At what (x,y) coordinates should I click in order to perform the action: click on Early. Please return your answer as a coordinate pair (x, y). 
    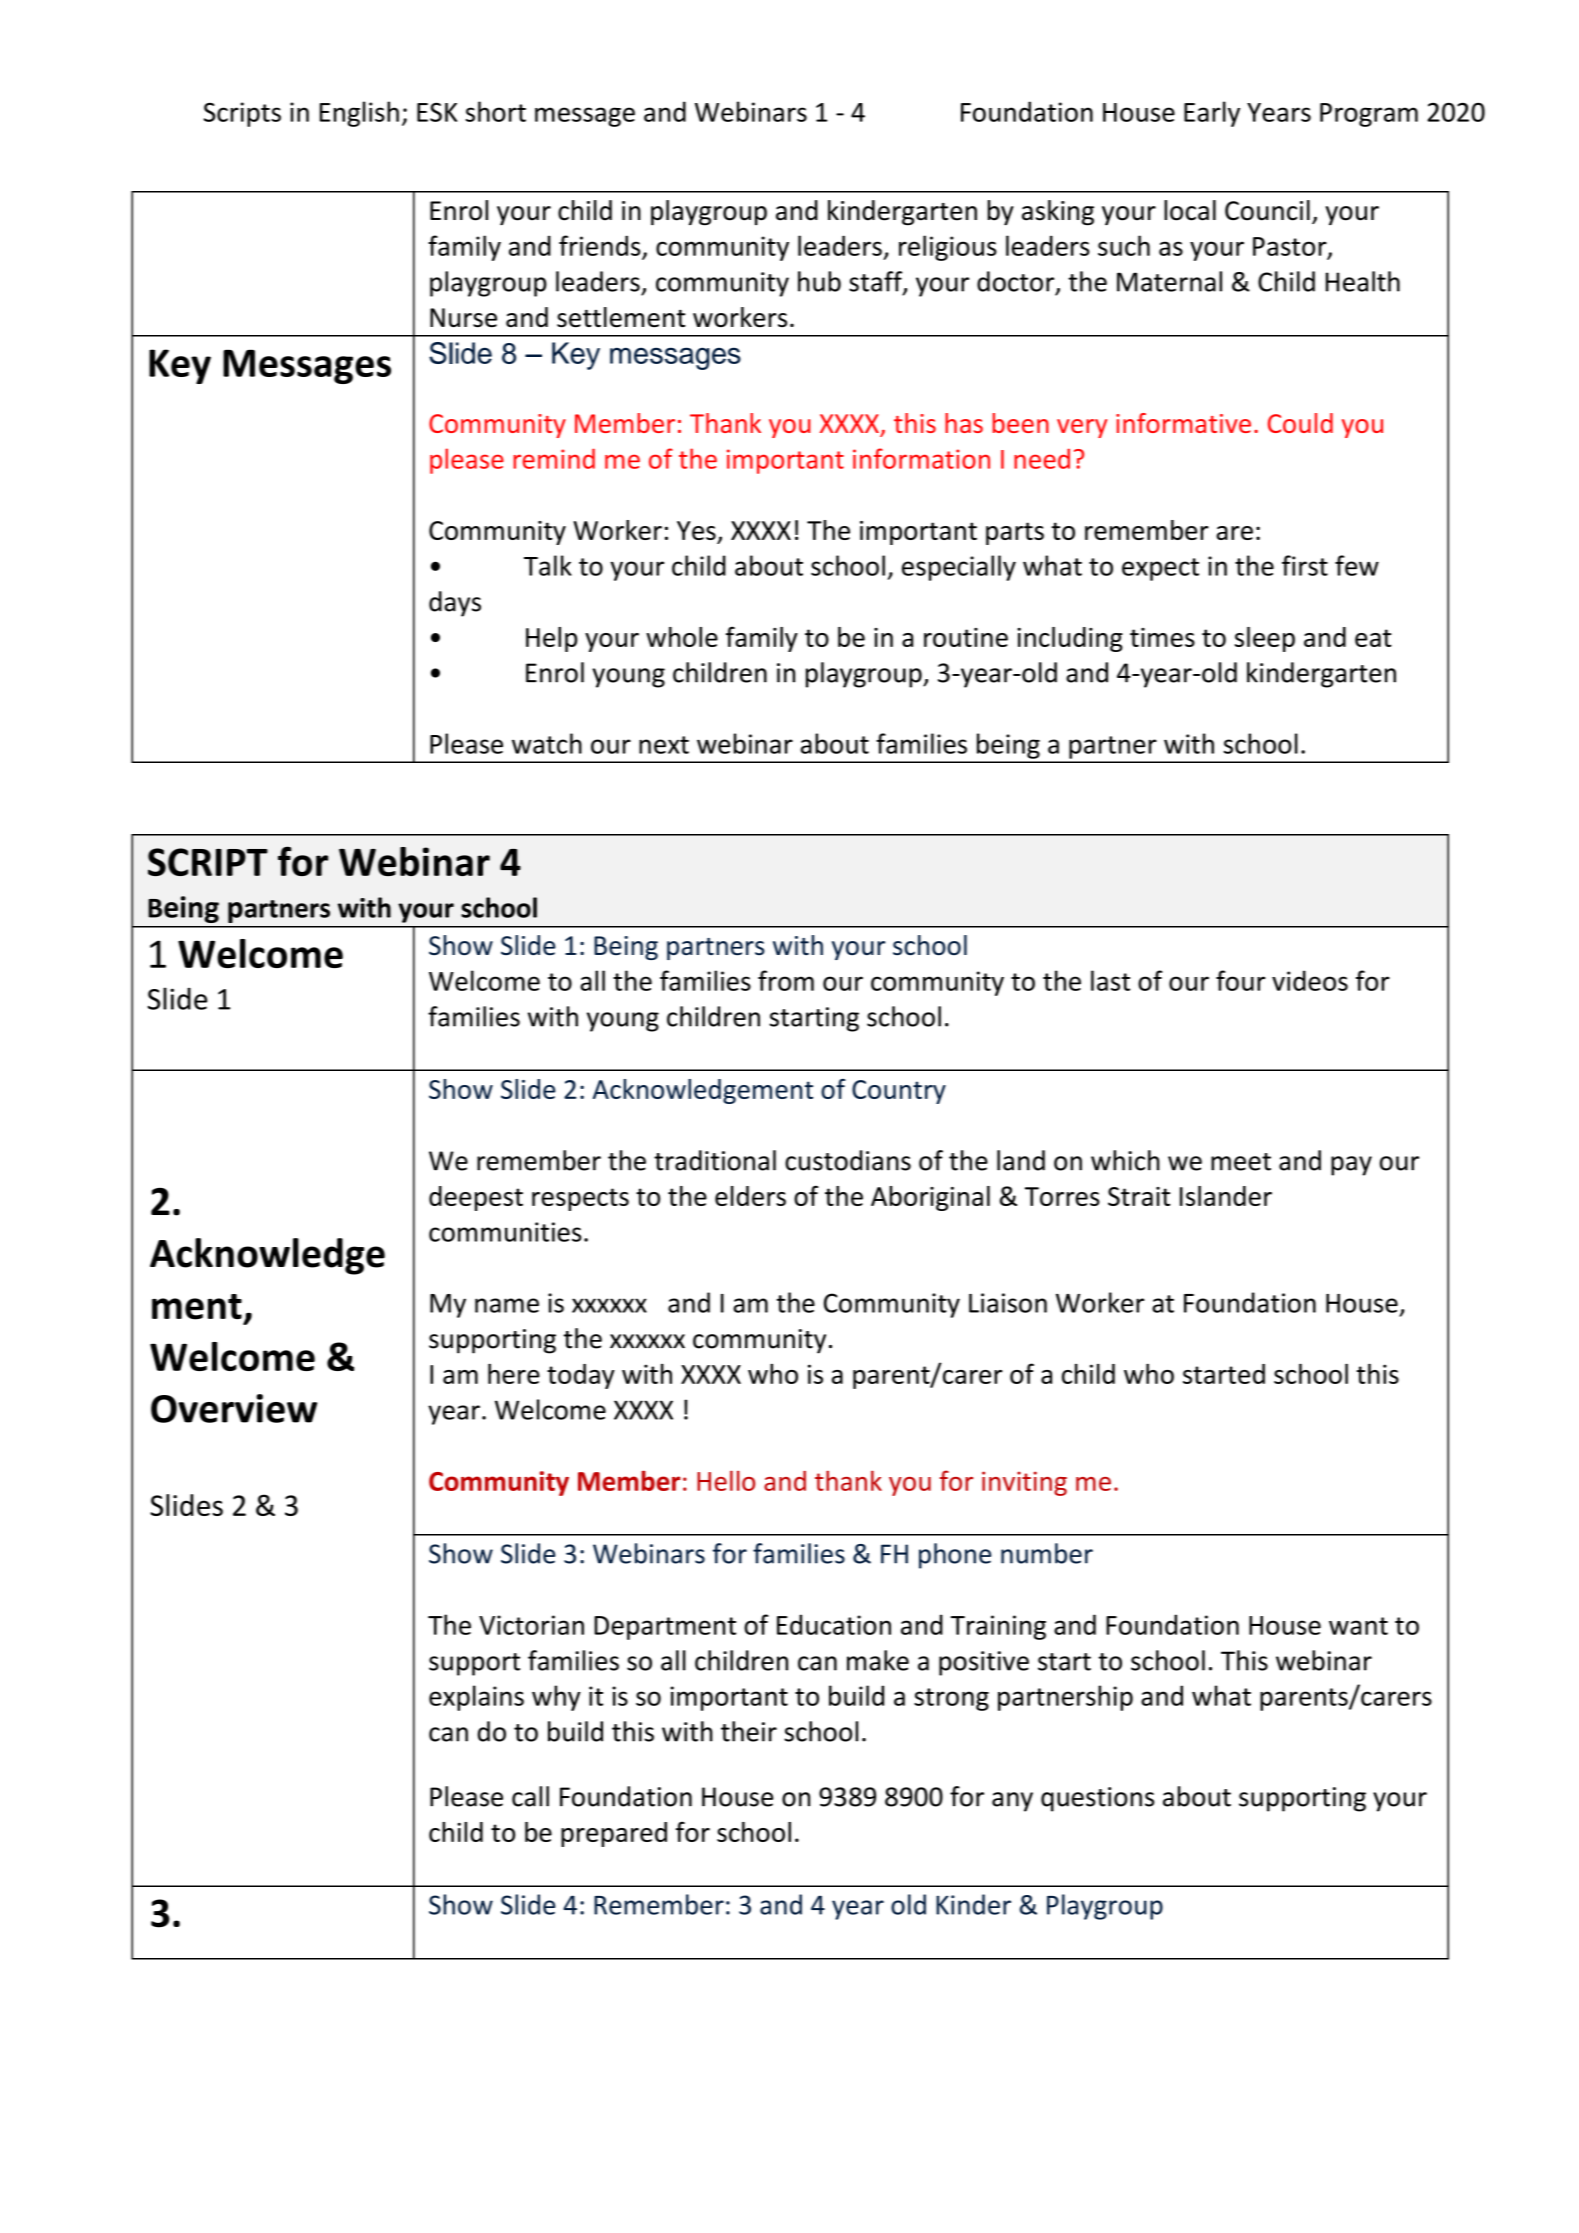
    Looking at the image, I should click on (1212, 114).
